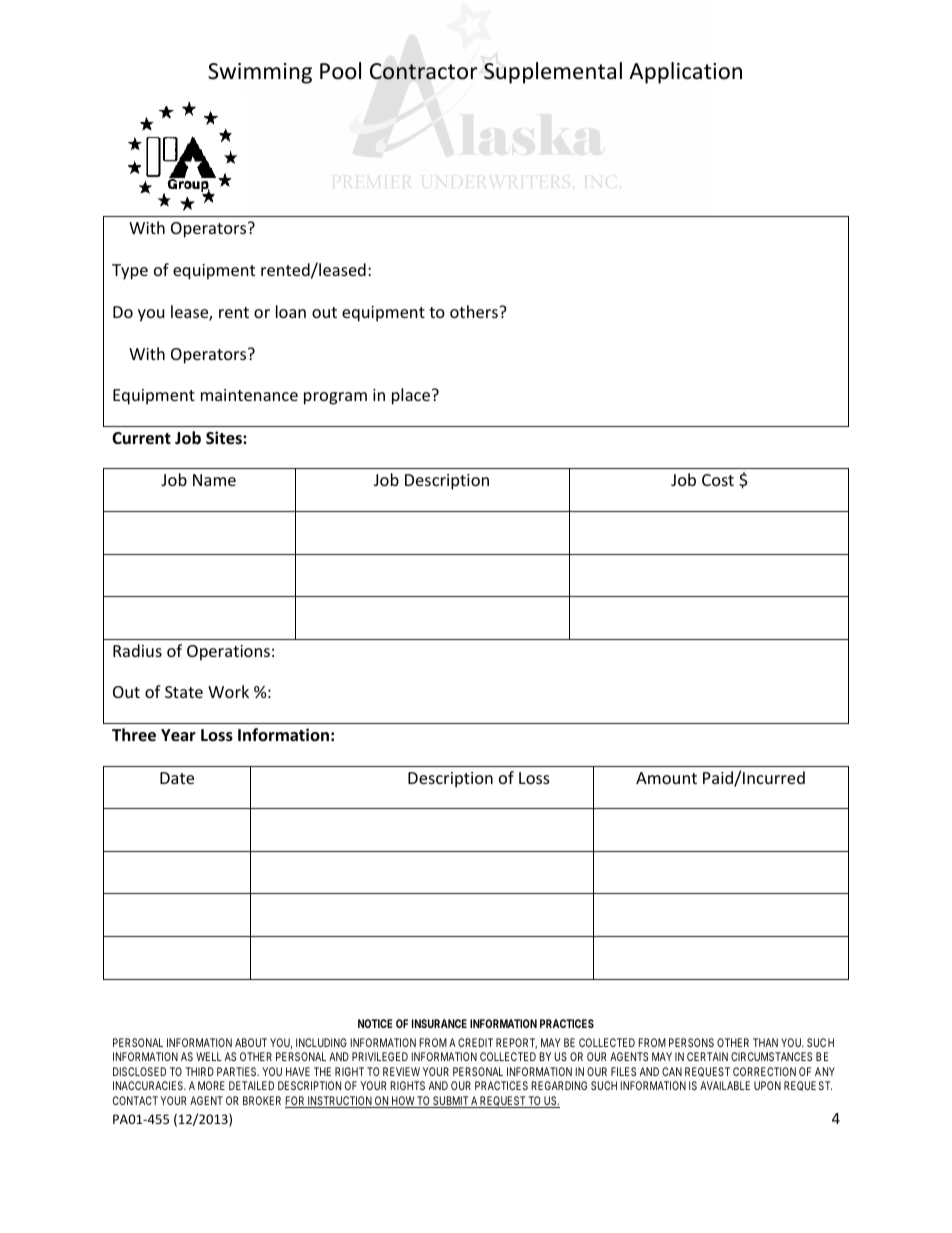 This screenshot has width=952, height=1233. I want to click on Swimming, so click(260, 73).
